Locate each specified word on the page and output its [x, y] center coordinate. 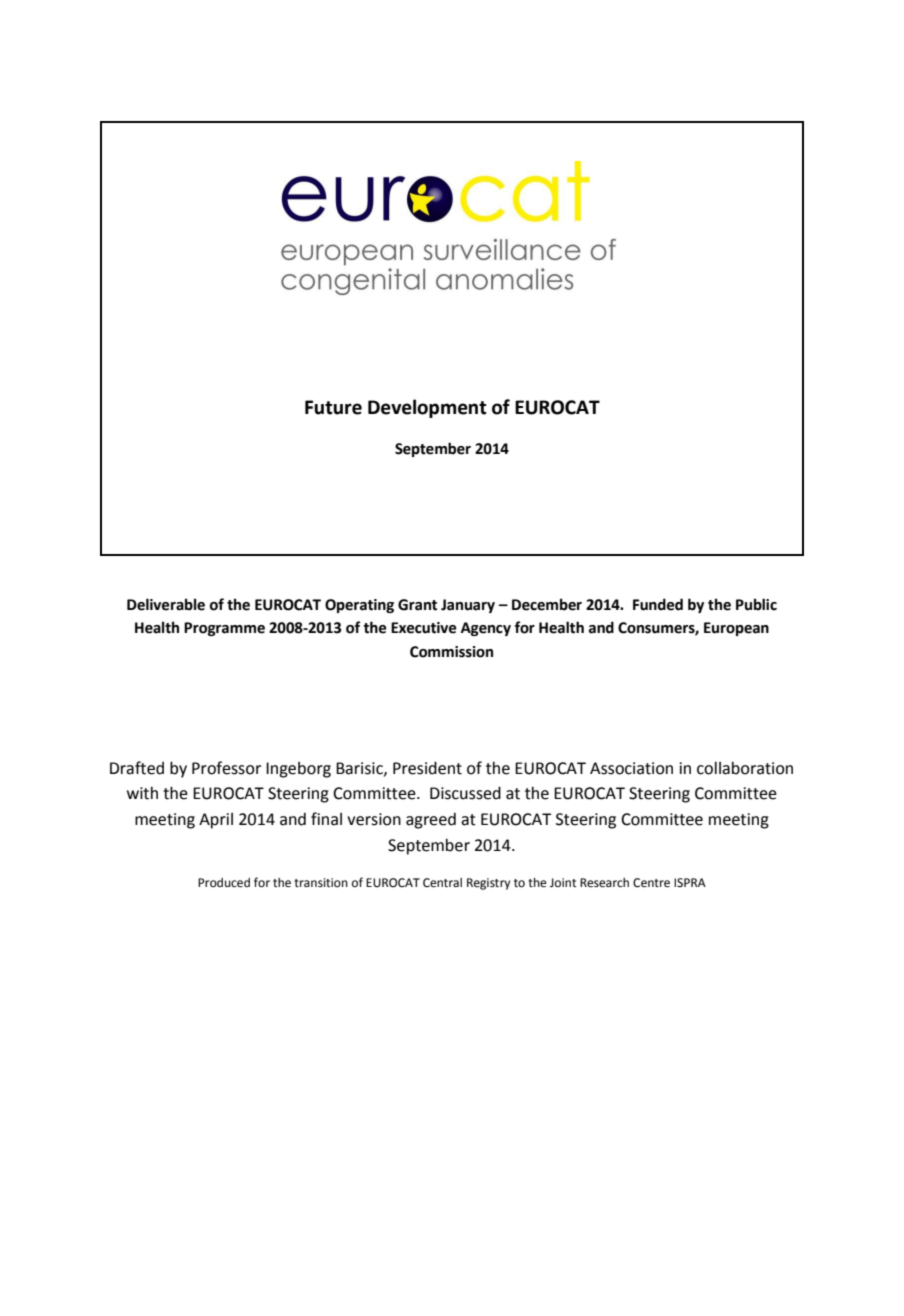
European [736, 629]
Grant [417, 605]
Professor [226, 768]
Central [442, 883]
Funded [658, 604]
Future [333, 407]
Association [631, 768]
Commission [451, 652]
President [427, 768]
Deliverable [166, 604]
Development [427, 408]
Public [756, 604]
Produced [224, 883]
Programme [224, 629]
